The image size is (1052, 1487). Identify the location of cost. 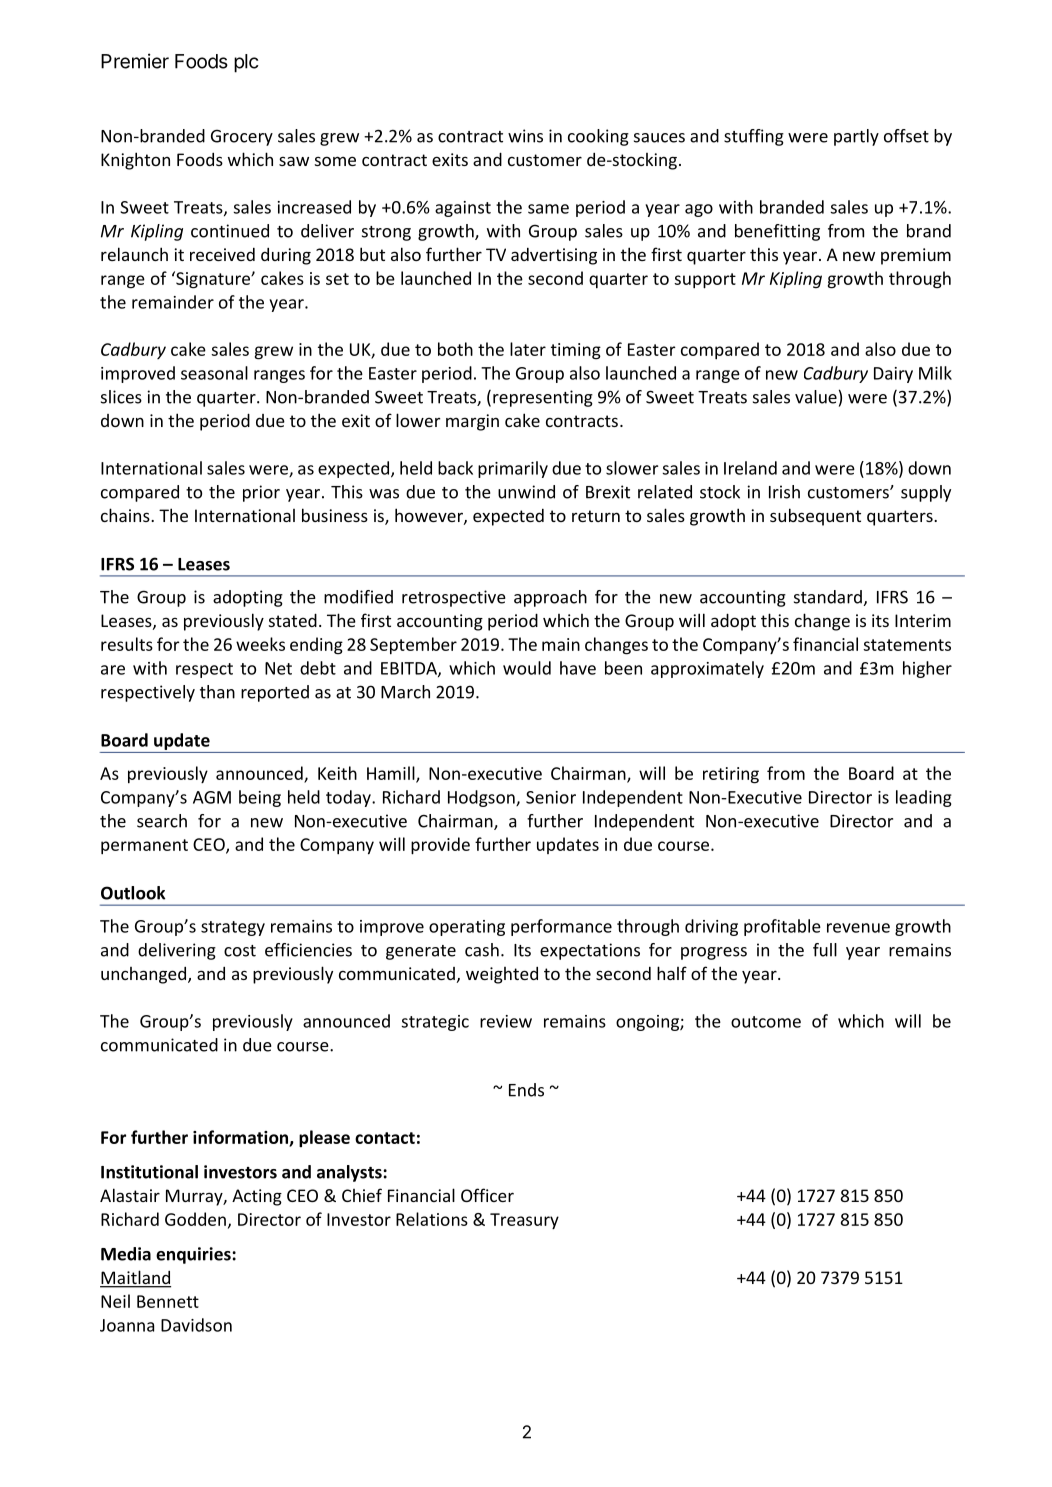
(240, 951).
